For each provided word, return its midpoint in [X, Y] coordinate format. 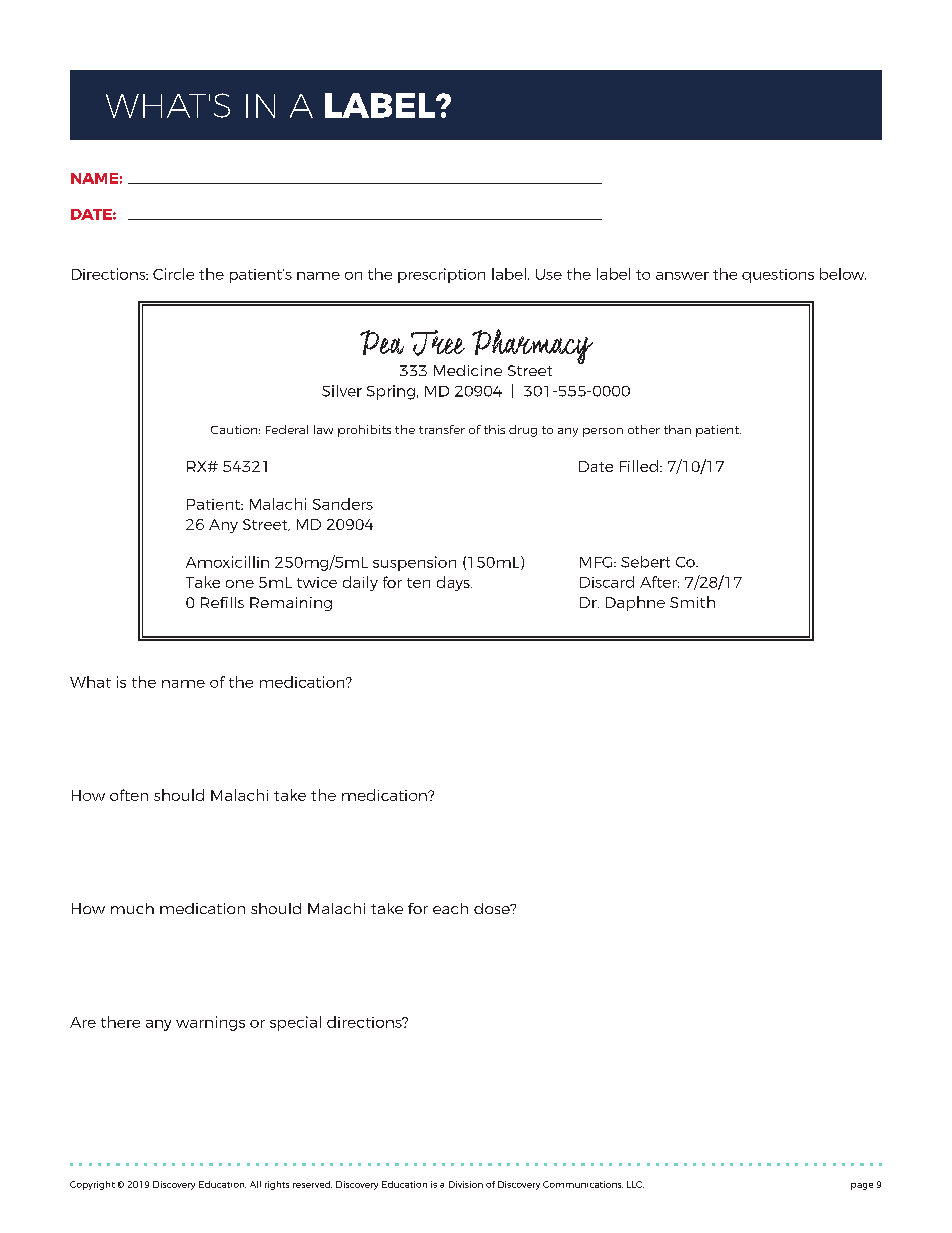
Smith [692, 602]
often [129, 795]
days [454, 583]
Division [466, 1184]
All [255, 1184]
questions [778, 276]
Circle [173, 274]
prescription [441, 275]
